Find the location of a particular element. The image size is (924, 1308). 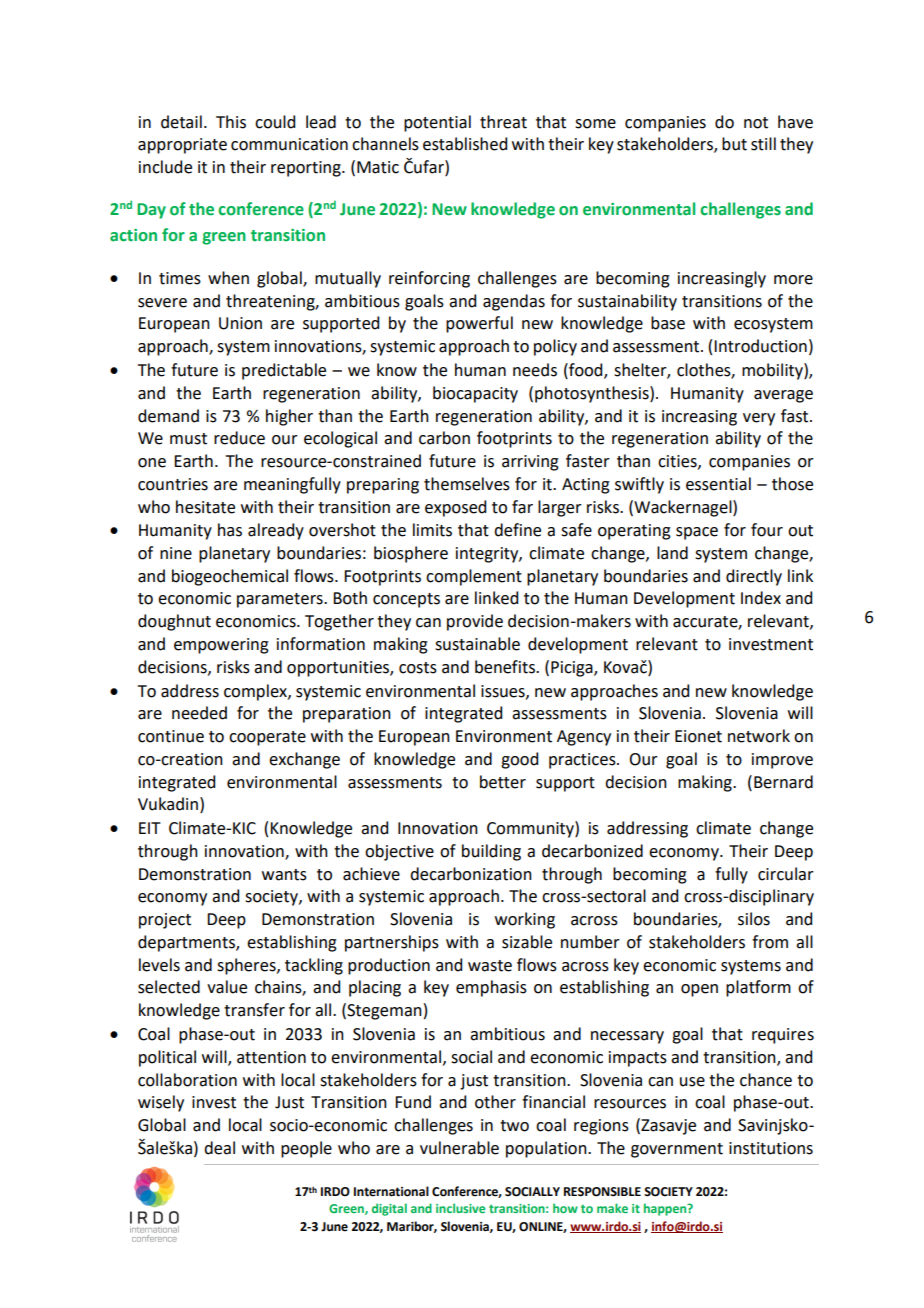

sustainable is located at coordinates (477, 644).
